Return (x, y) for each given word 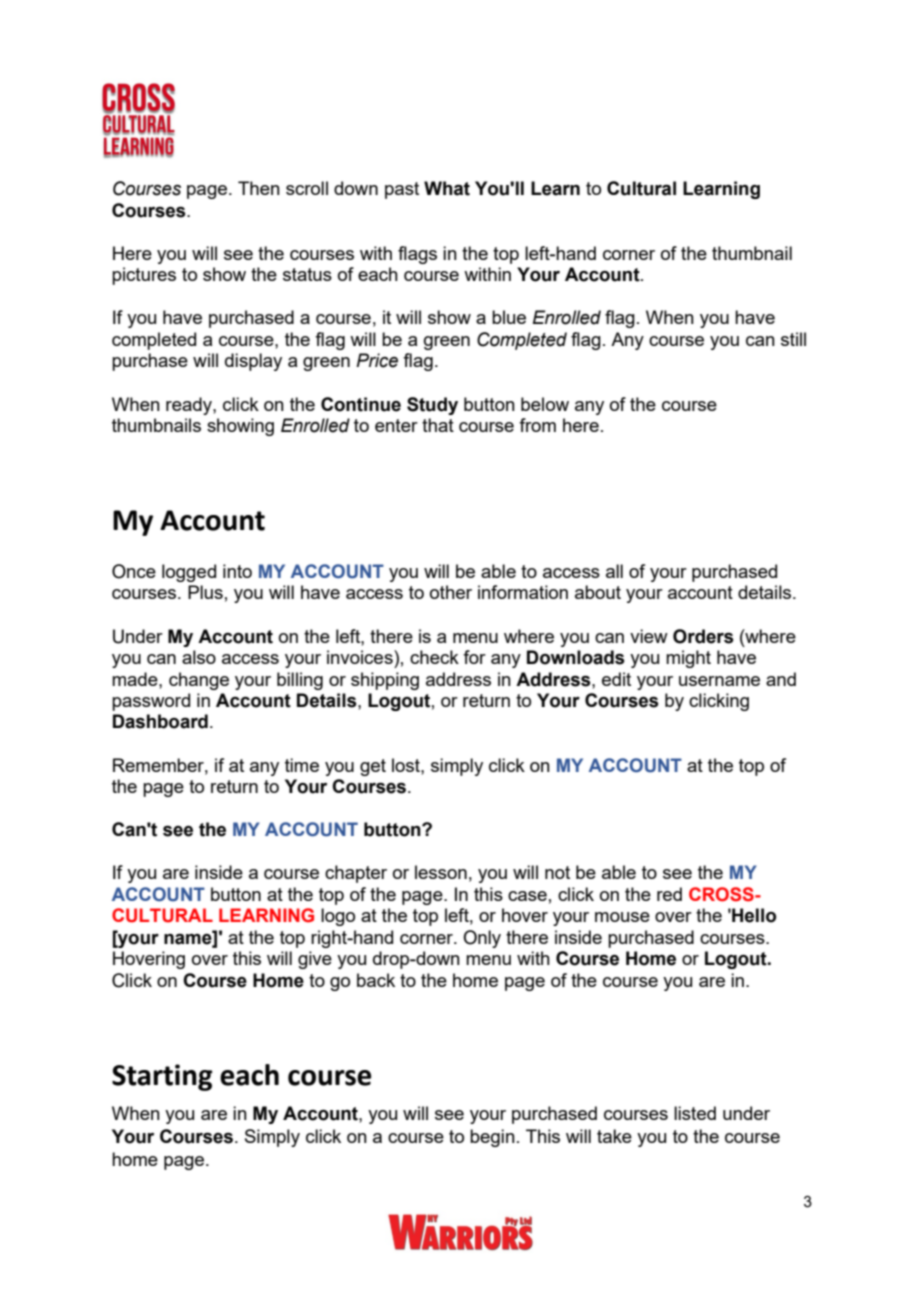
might (688, 659)
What (447, 188)
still (793, 339)
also (199, 657)
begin (492, 1138)
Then (259, 188)
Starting (162, 1077)
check (434, 657)
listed (695, 1113)
